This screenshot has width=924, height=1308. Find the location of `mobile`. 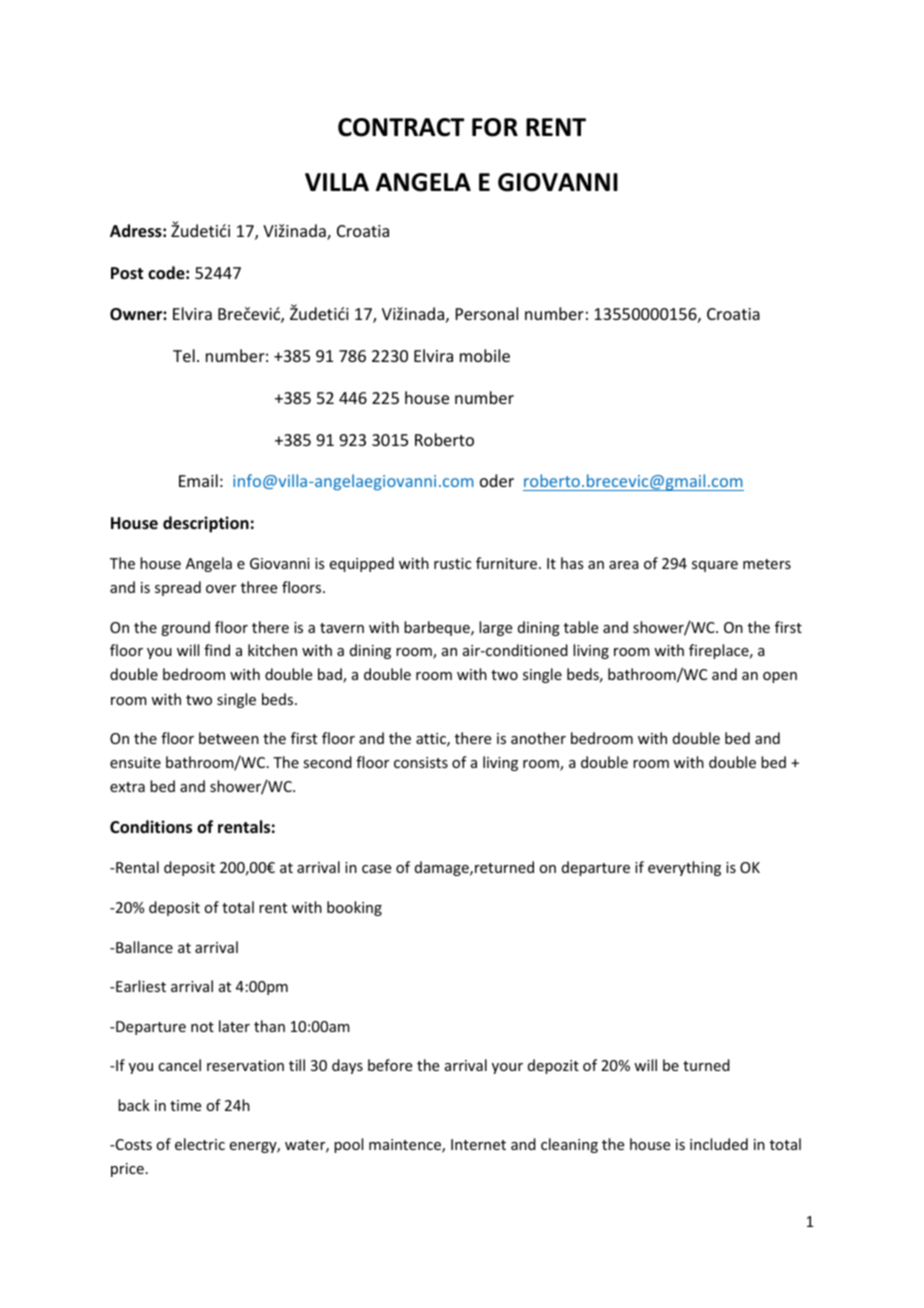

mobile is located at coordinates (485, 355).
